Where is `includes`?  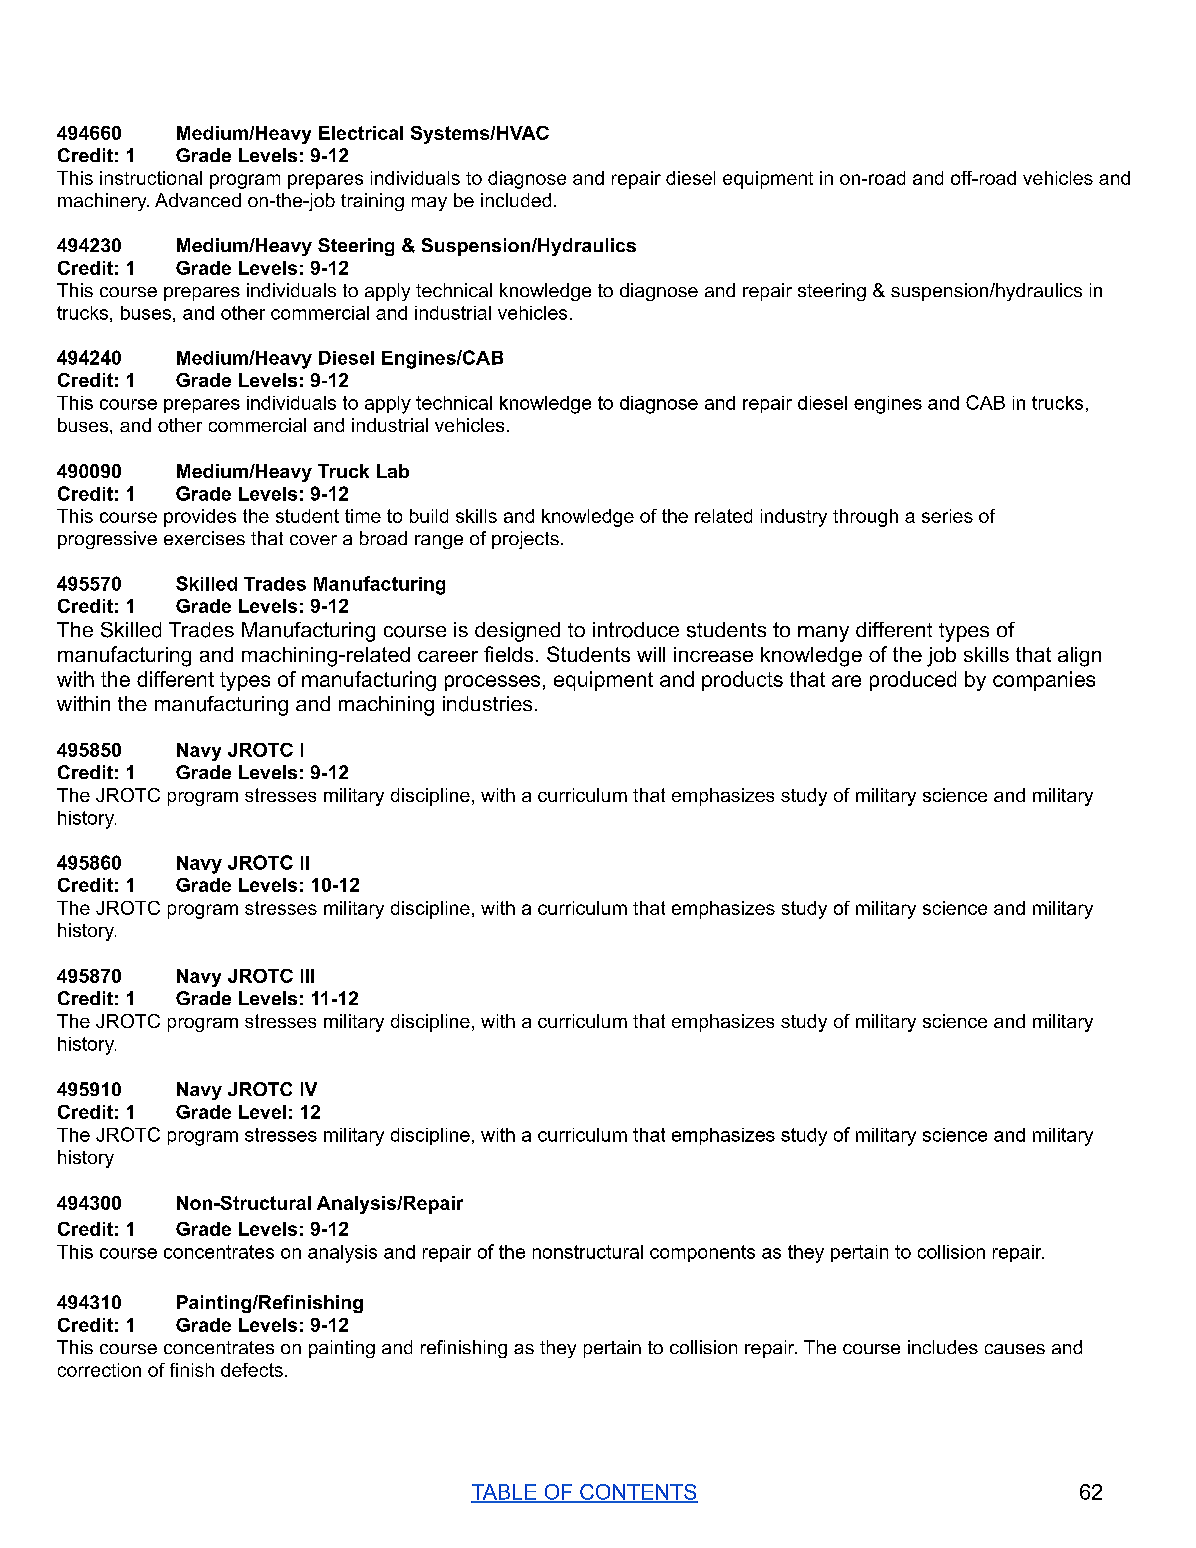
includes is located at coordinates (943, 1347).
